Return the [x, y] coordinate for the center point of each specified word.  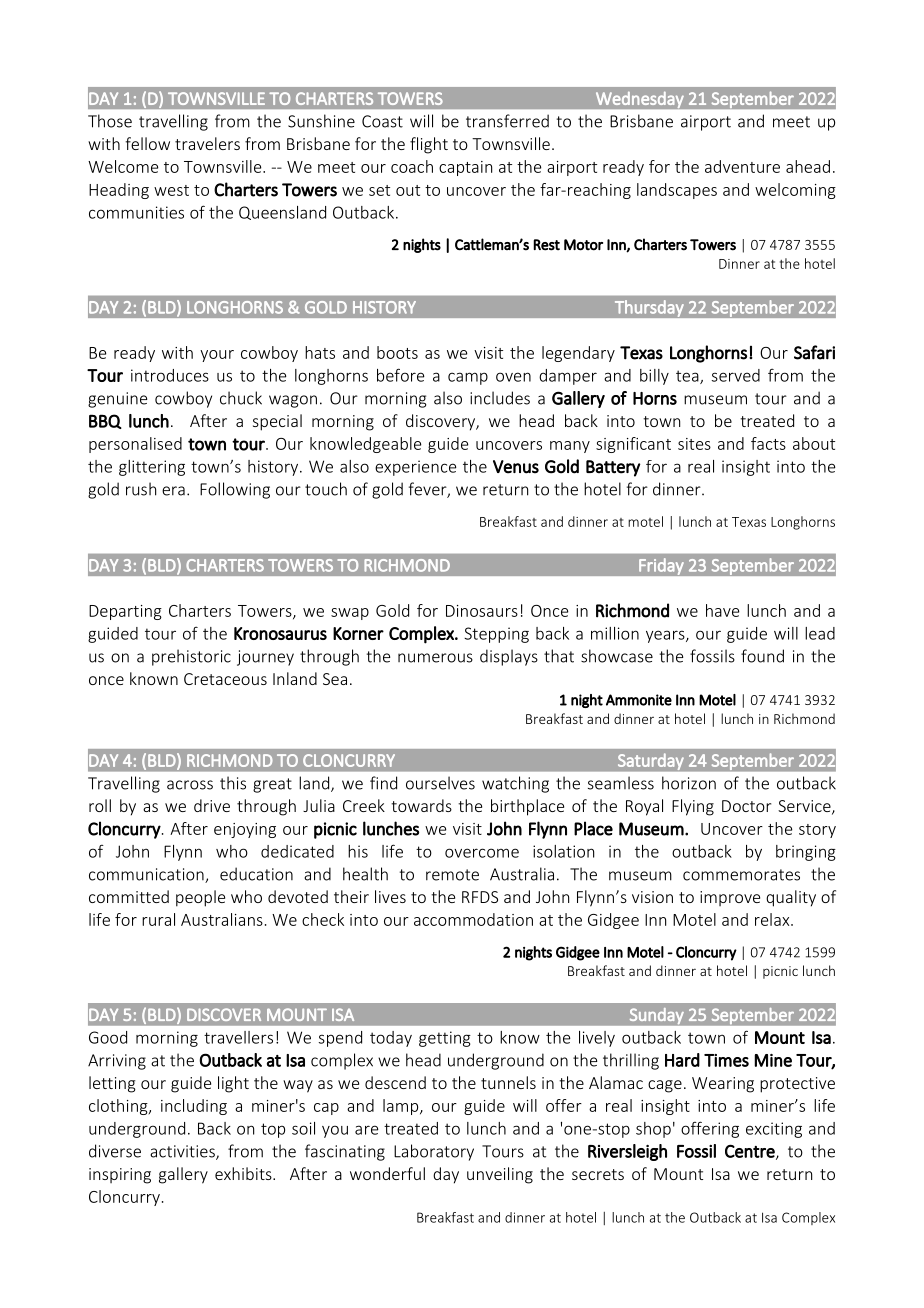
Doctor [746, 806]
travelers [207, 143]
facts [768, 443]
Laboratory [434, 1152]
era [173, 491]
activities [183, 1152]
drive [212, 805]
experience [416, 468]
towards [421, 805]
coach [412, 166]
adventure [742, 166]
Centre [751, 1152]
